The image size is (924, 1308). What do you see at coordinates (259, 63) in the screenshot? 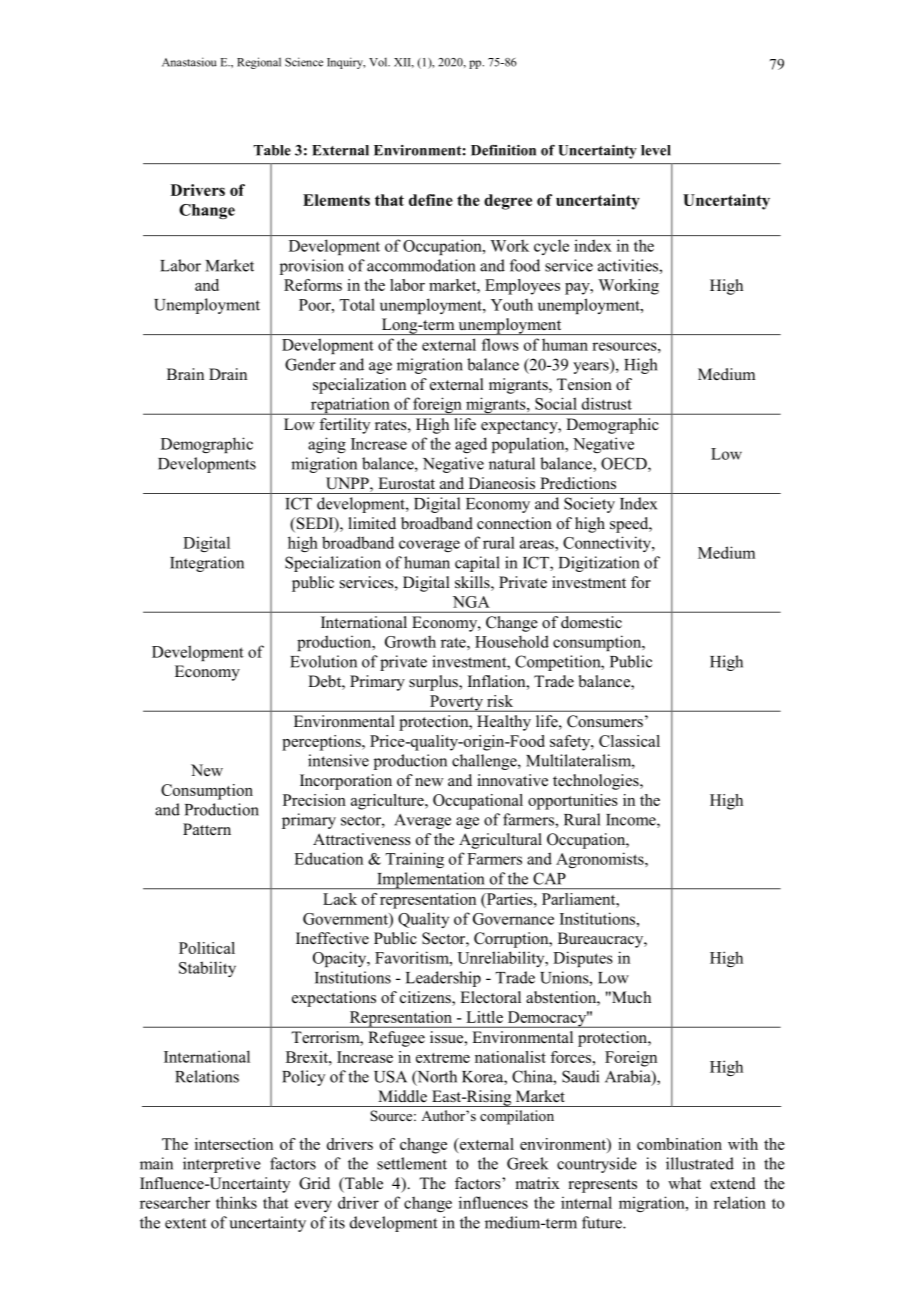
I see `Regional` at bounding box center [259, 63].
